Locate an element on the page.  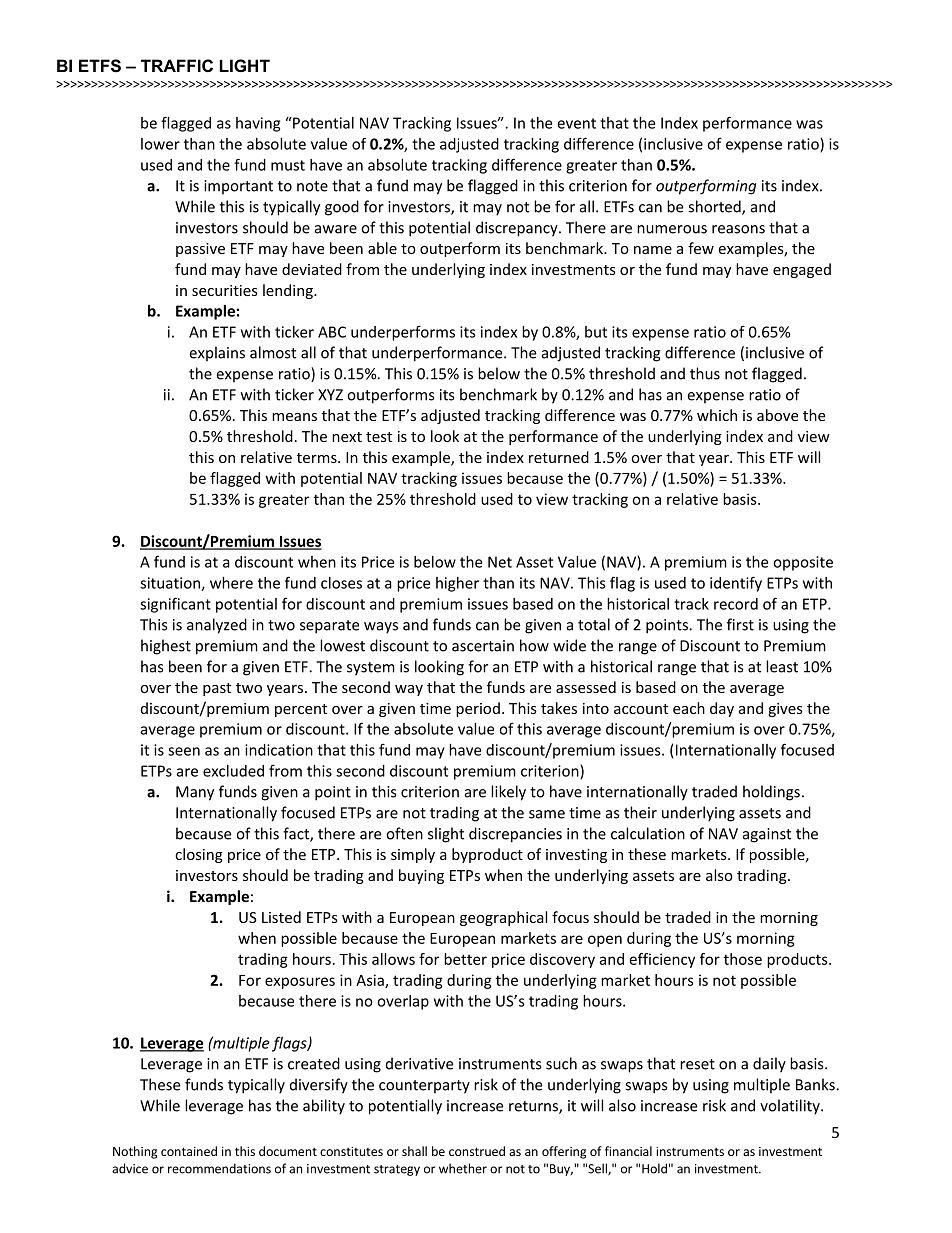
against is located at coordinates (767, 835).
